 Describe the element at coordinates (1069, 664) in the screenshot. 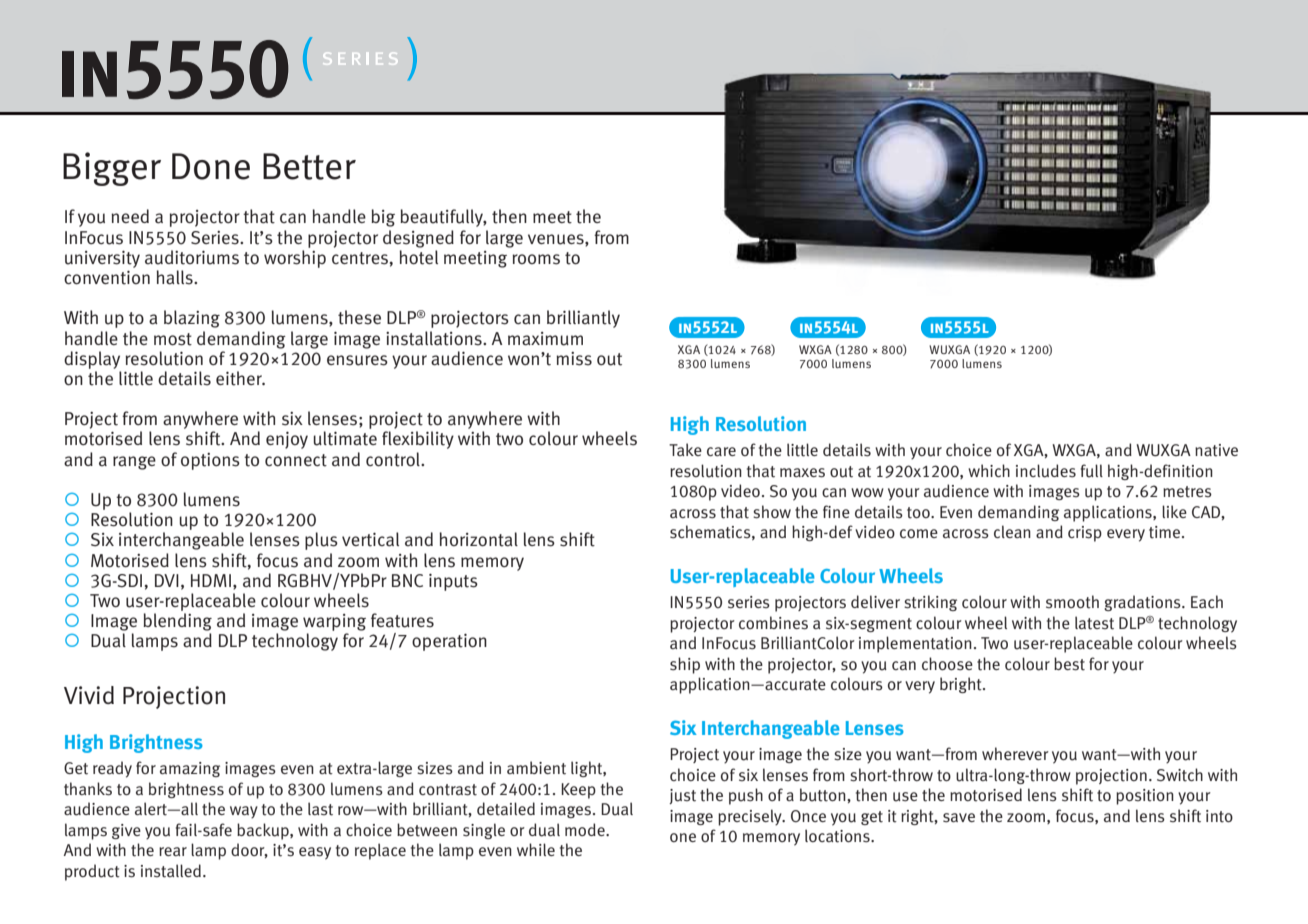

I see `best` at that location.
